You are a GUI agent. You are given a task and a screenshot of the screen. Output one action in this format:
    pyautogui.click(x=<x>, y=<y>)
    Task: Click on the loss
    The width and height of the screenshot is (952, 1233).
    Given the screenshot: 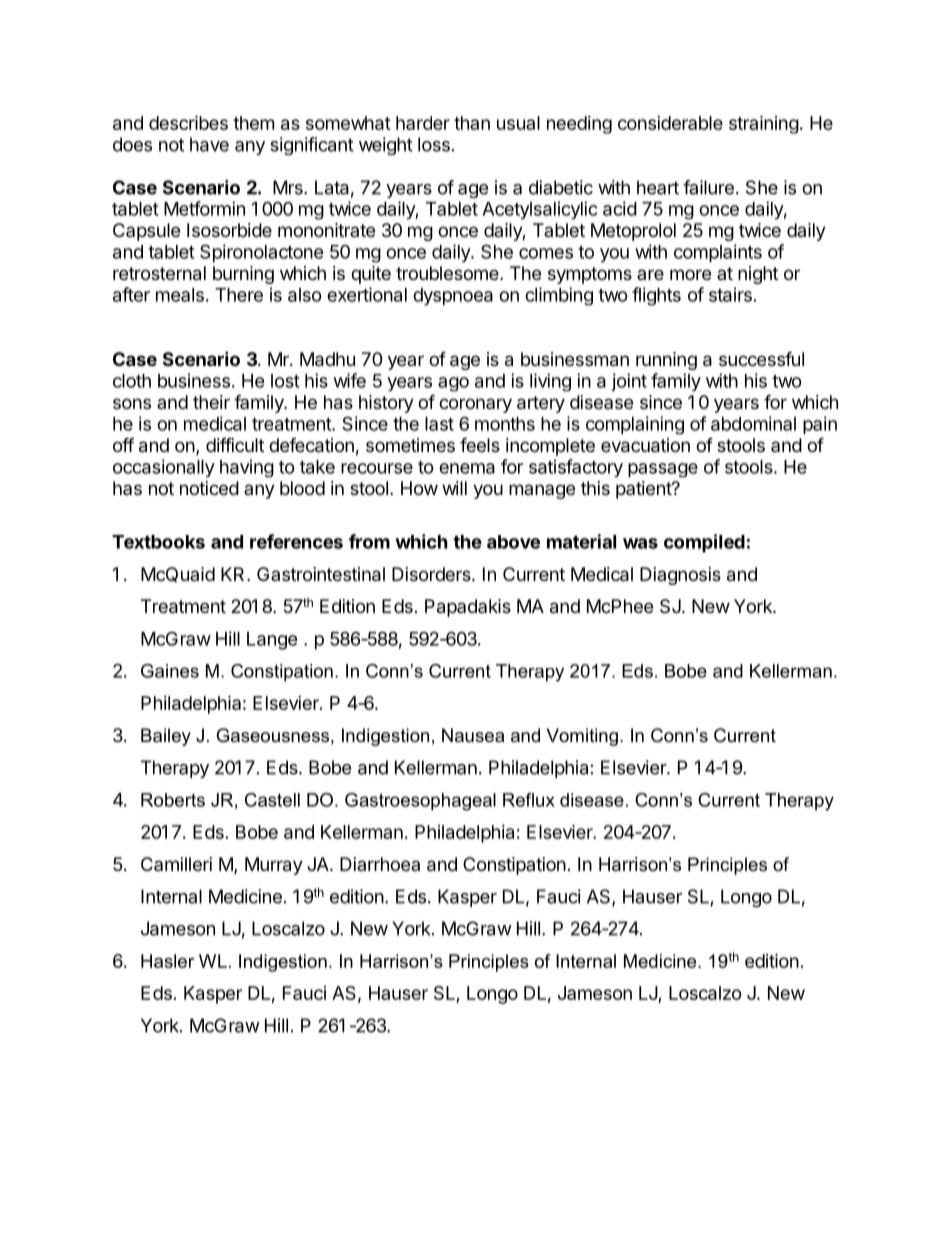 What is the action you would take?
    pyautogui.click(x=434, y=144)
